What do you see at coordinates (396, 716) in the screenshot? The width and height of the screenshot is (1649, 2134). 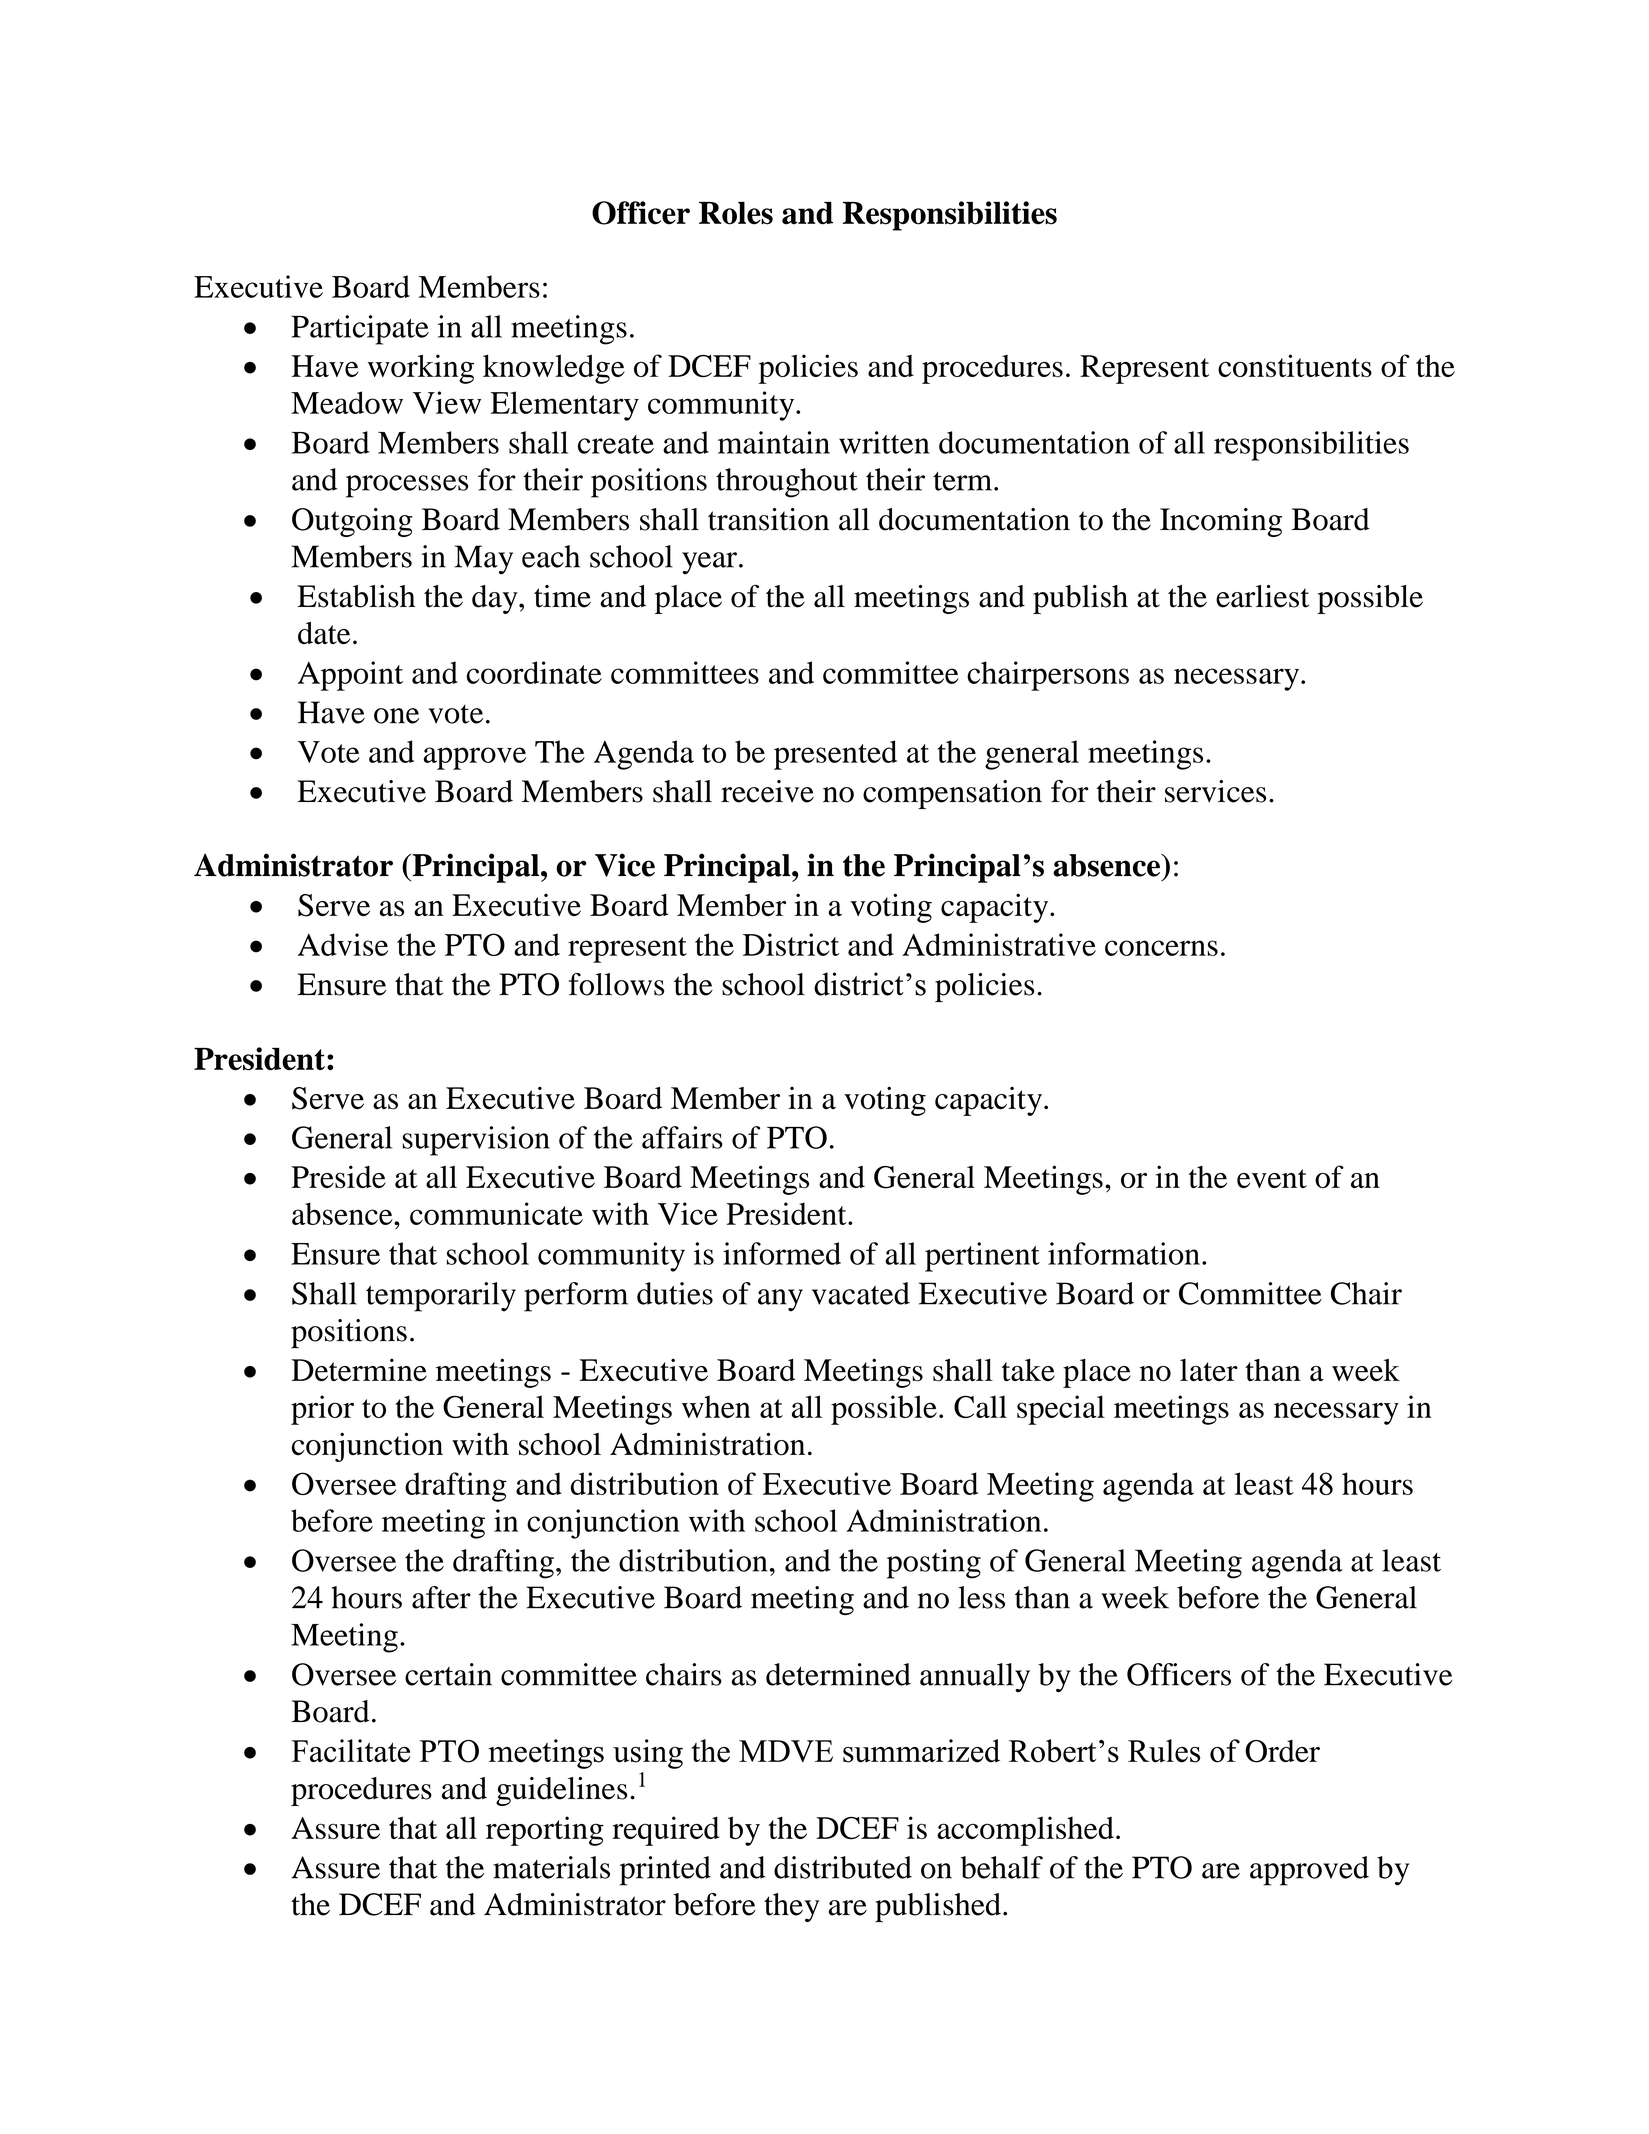 I see `one` at bounding box center [396, 716].
